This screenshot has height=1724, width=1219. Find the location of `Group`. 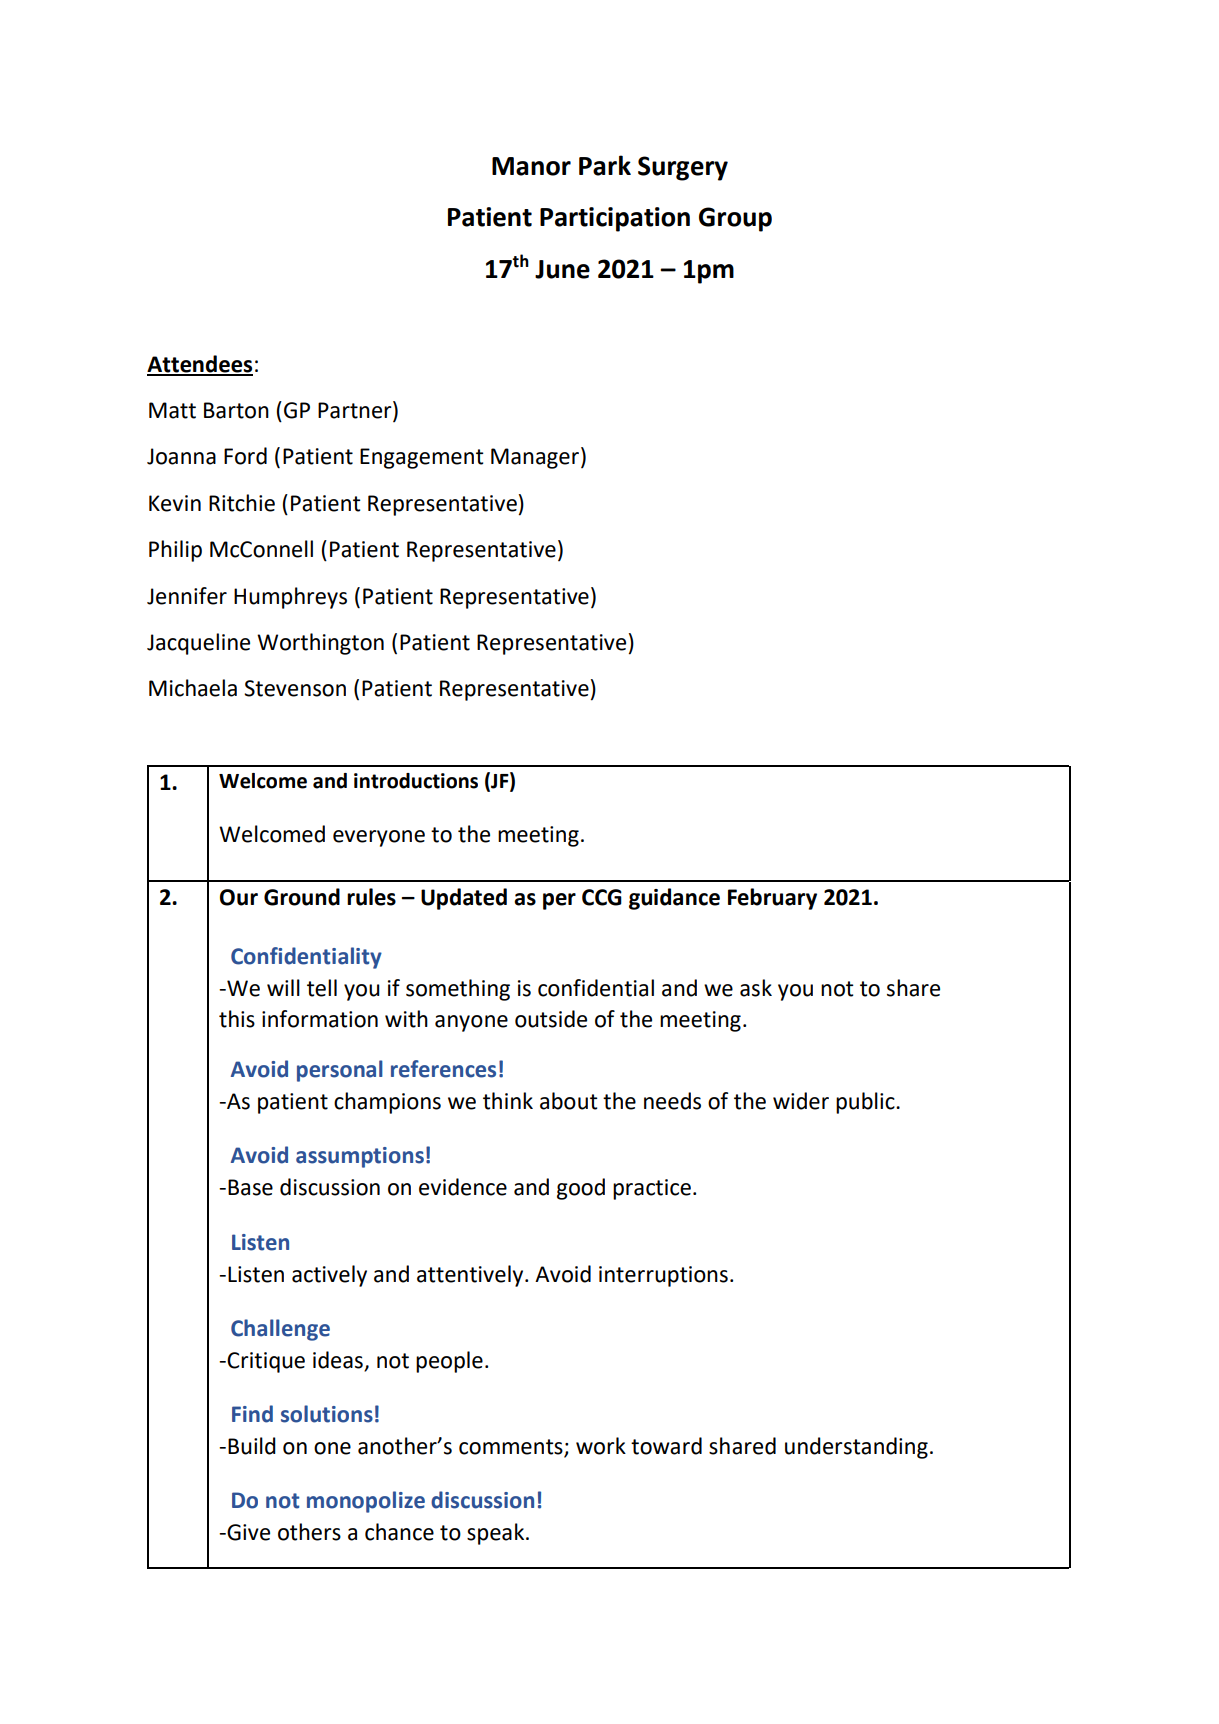

Group is located at coordinates (735, 219).
